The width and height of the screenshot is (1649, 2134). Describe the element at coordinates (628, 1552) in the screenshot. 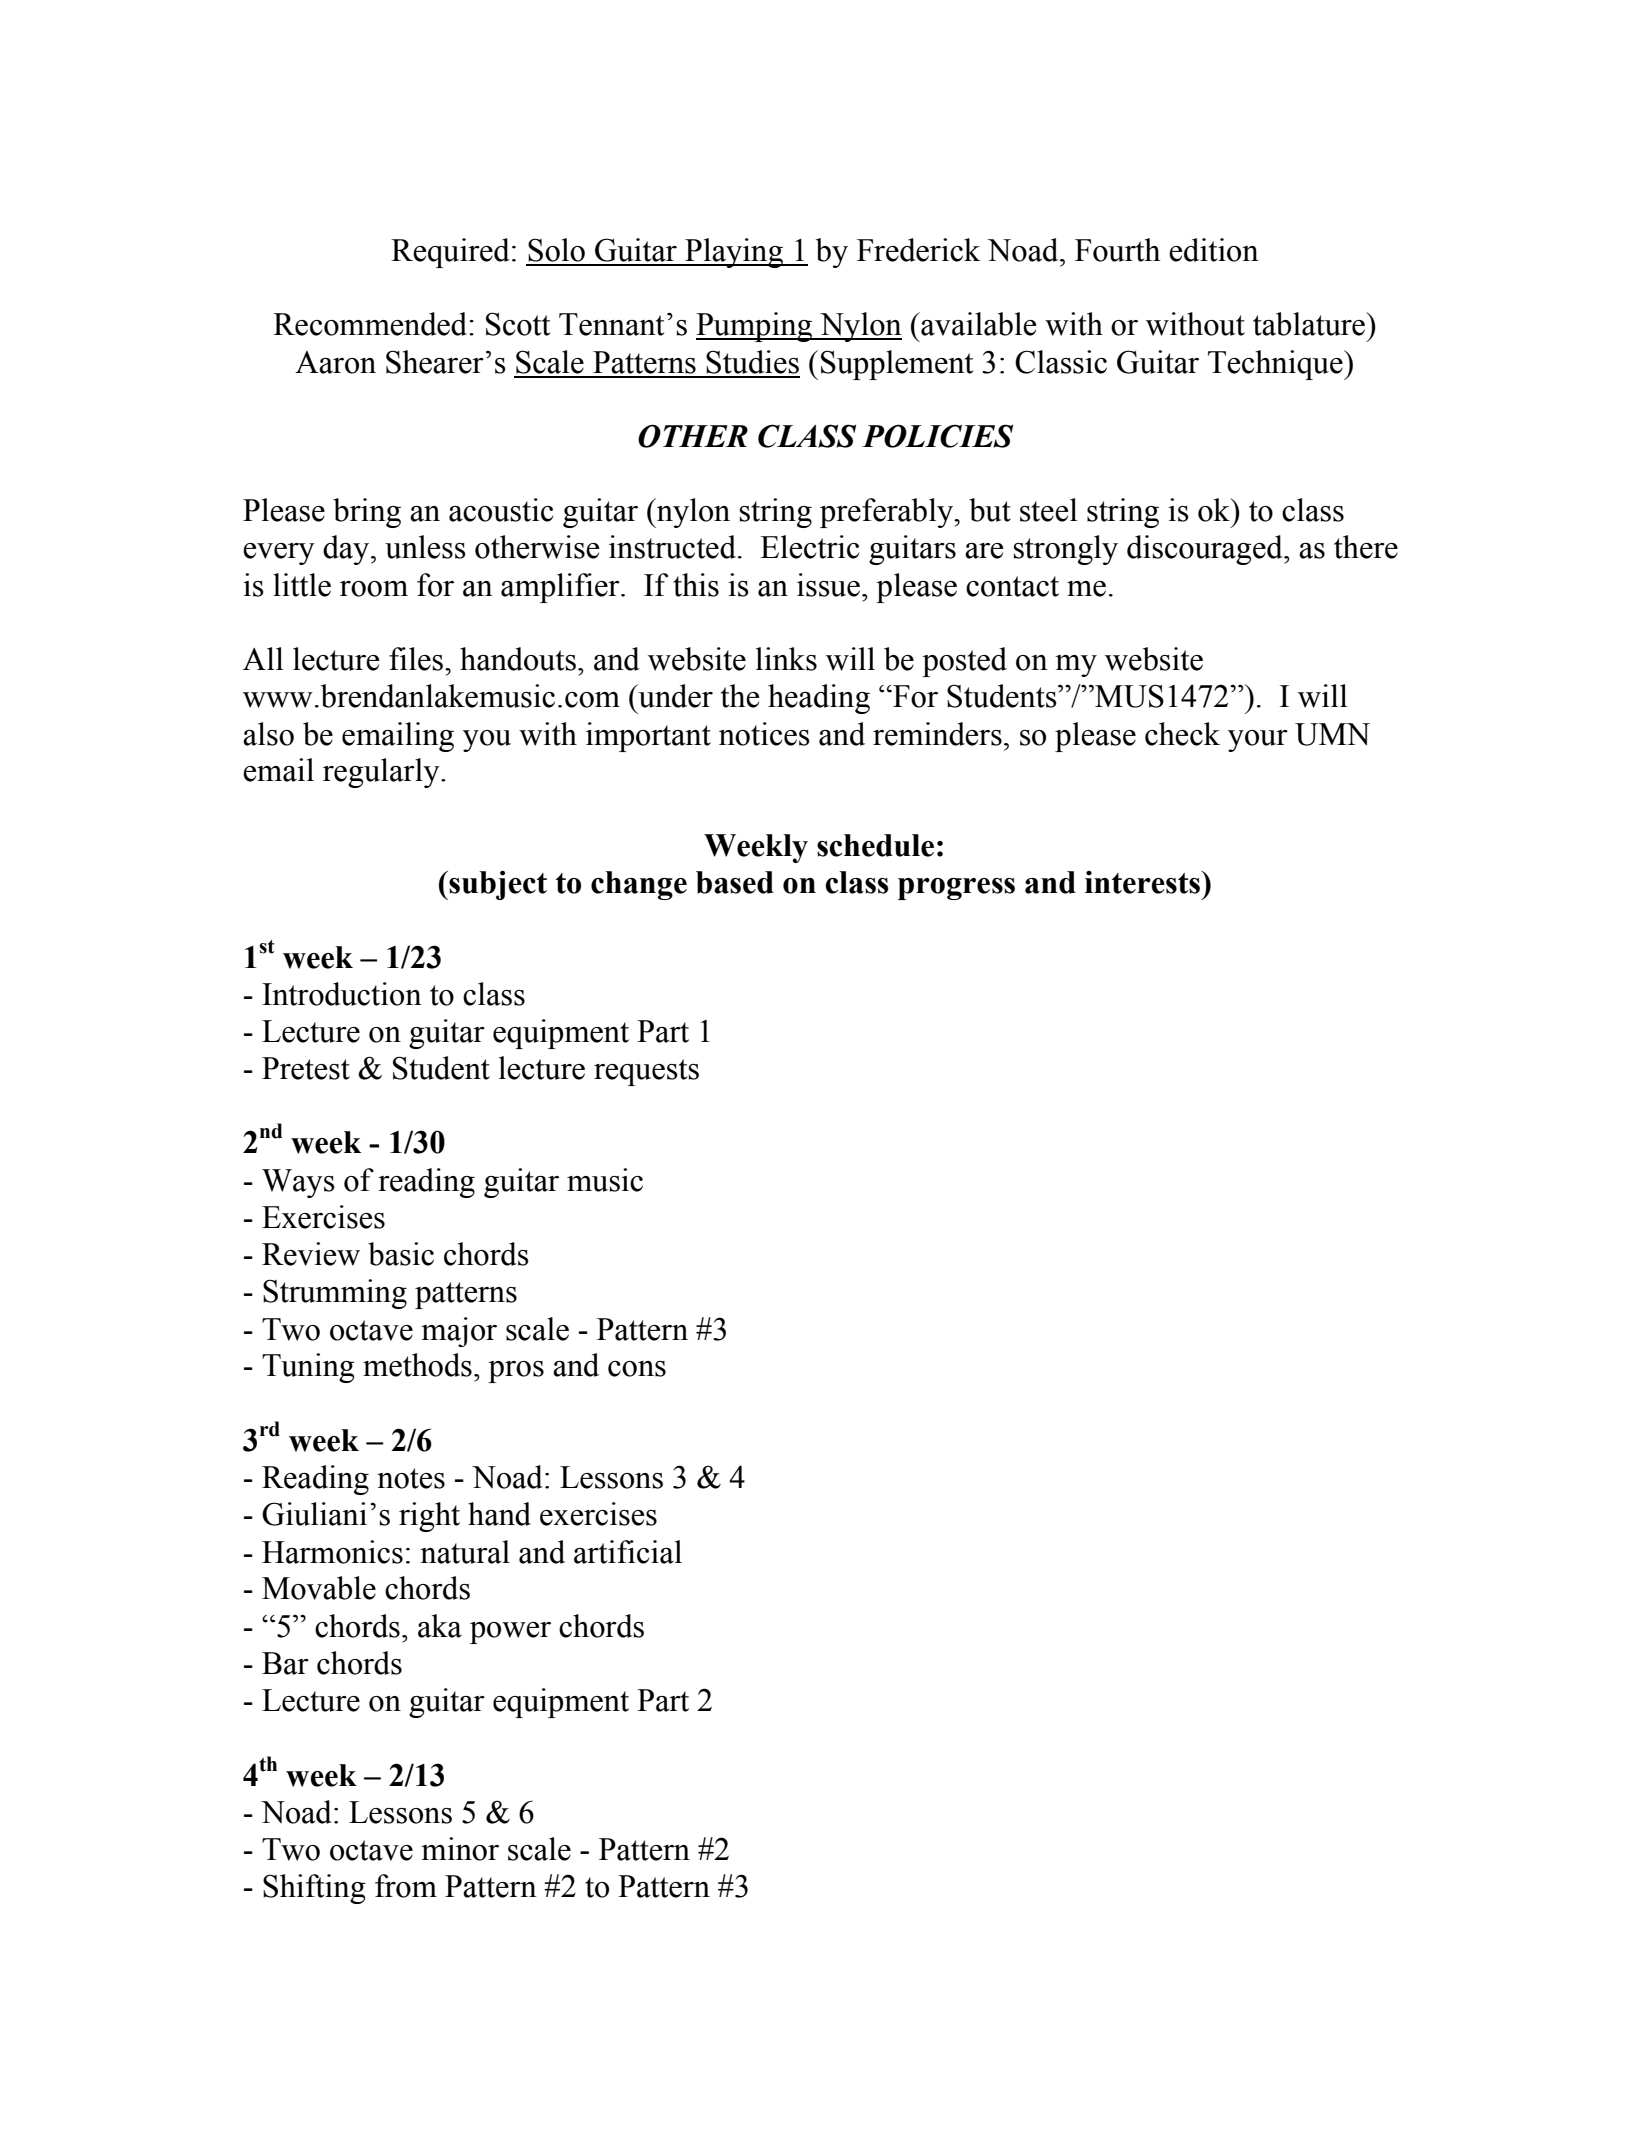

I see `artificial` at that location.
